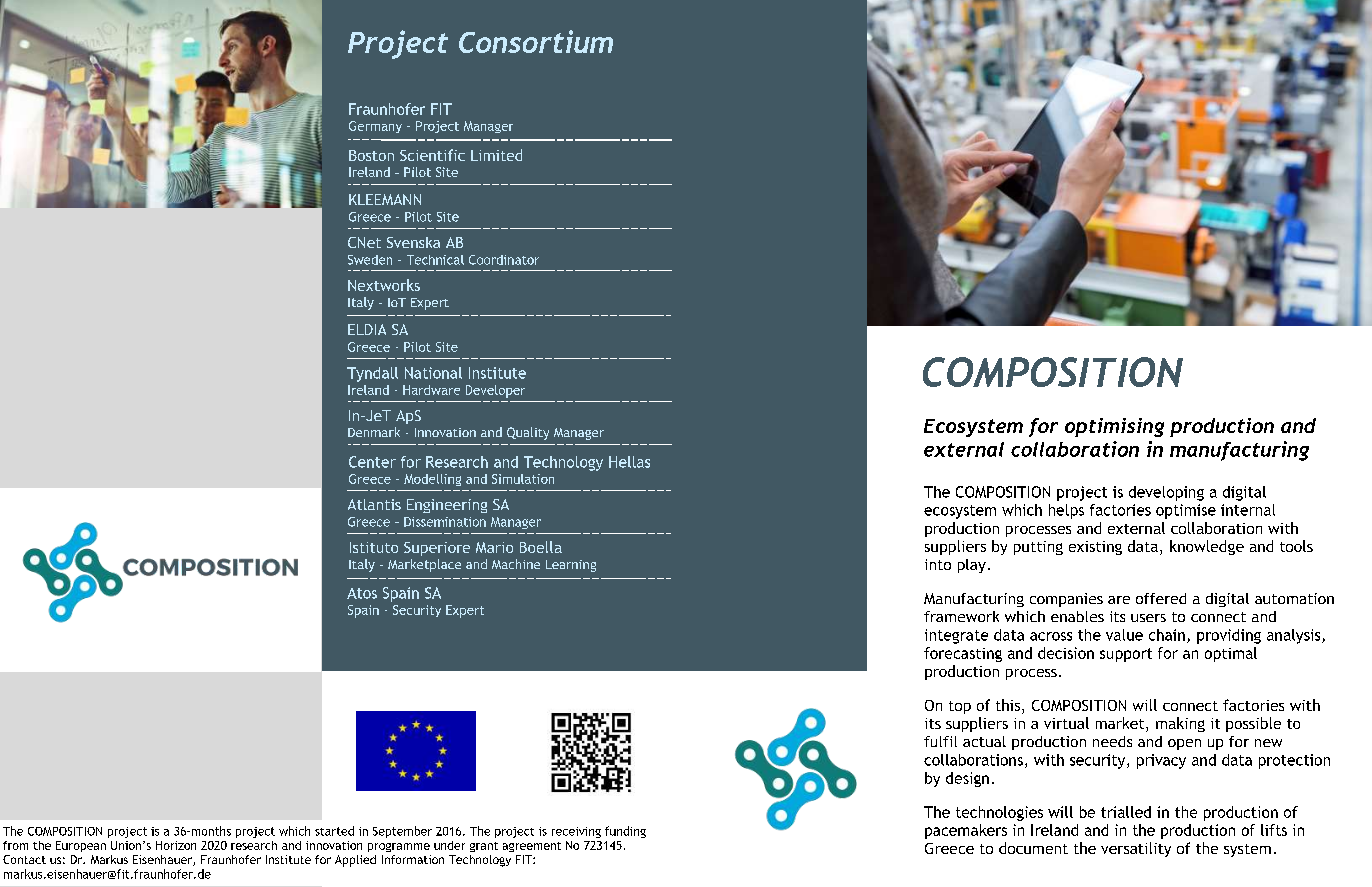 The image size is (1372, 887). Describe the element at coordinates (571, 566) in the screenshot. I see `Learning` at that location.
